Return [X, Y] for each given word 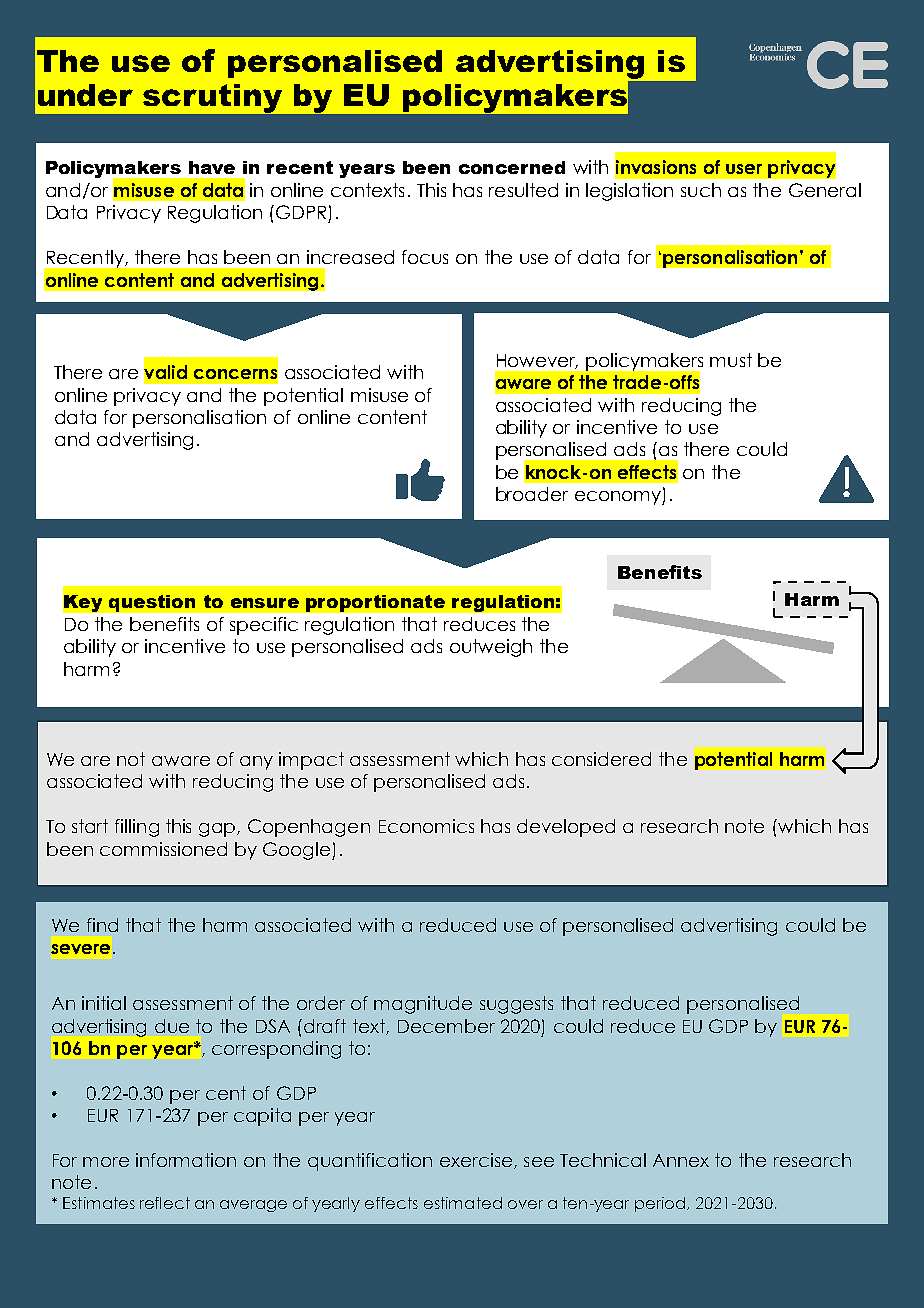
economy [619, 498]
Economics [426, 826]
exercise [477, 1161]
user [744, 169]
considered [601, 759]
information [186, 1160]
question [152, 603]
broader [532, 494]
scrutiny [212, 98]
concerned [512, 167]
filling [137, 828]
